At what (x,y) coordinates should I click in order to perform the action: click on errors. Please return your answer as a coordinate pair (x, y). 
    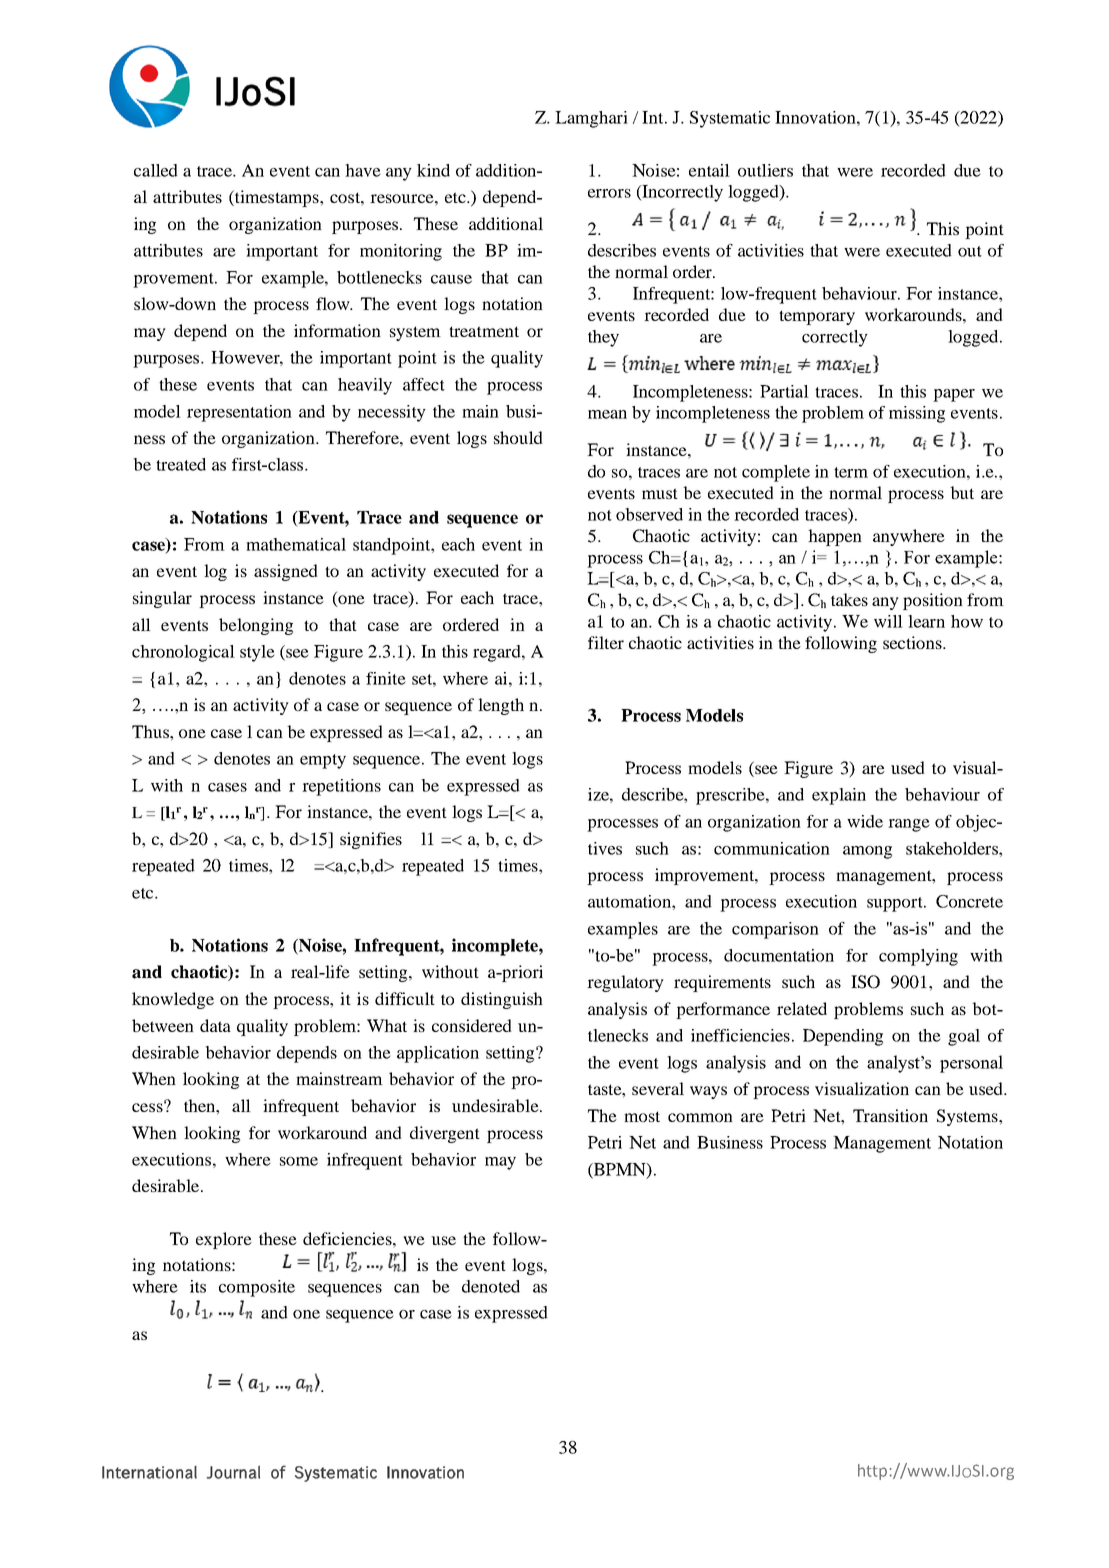
    Looking at the image, I should click on (609, 193).
